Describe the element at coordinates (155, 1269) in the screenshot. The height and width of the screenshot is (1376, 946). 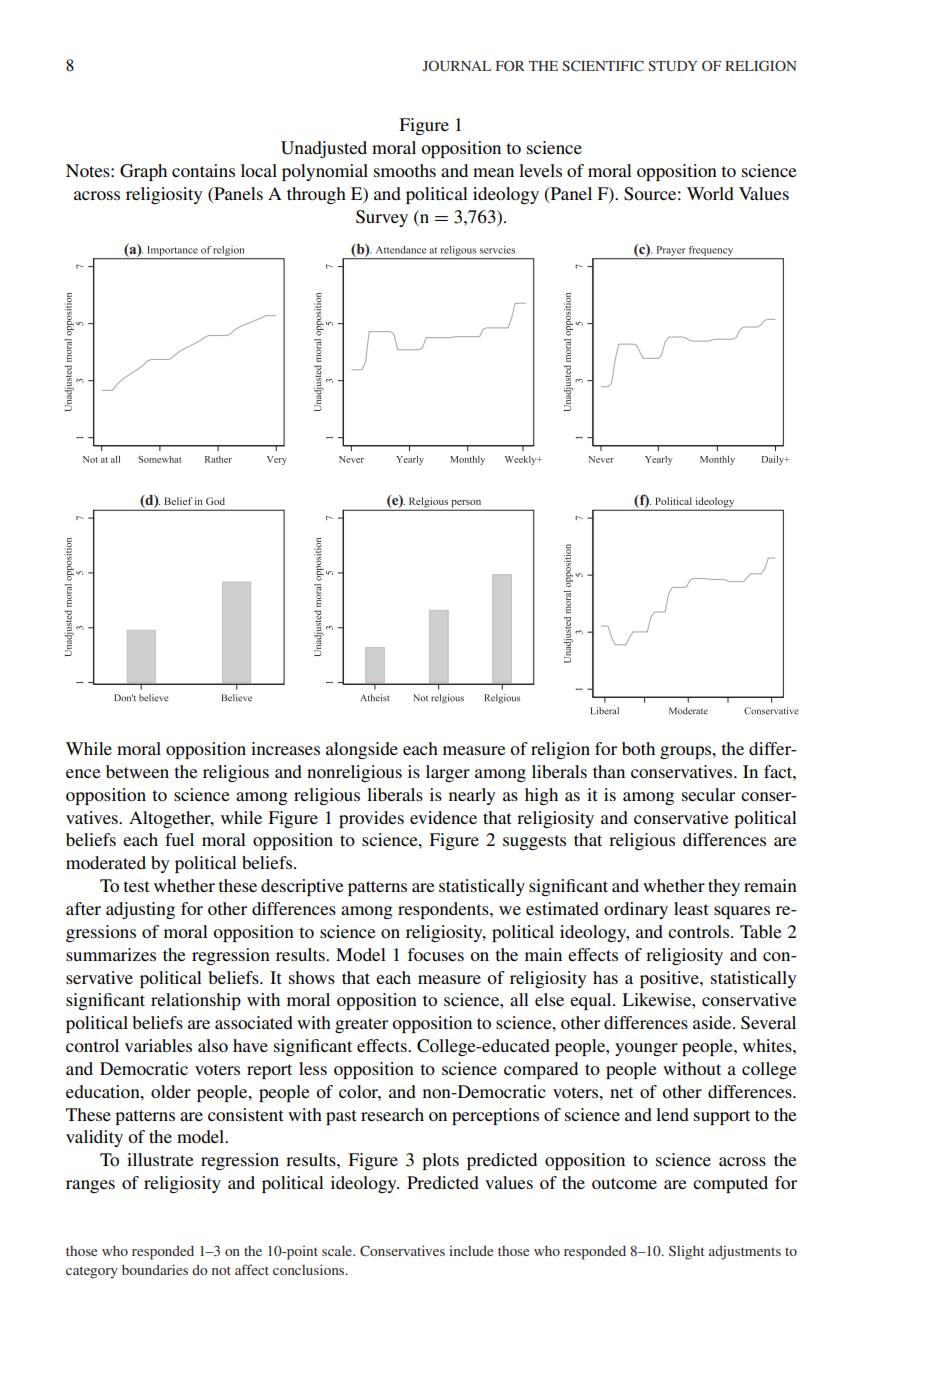
I see `boundaries` at that location.
